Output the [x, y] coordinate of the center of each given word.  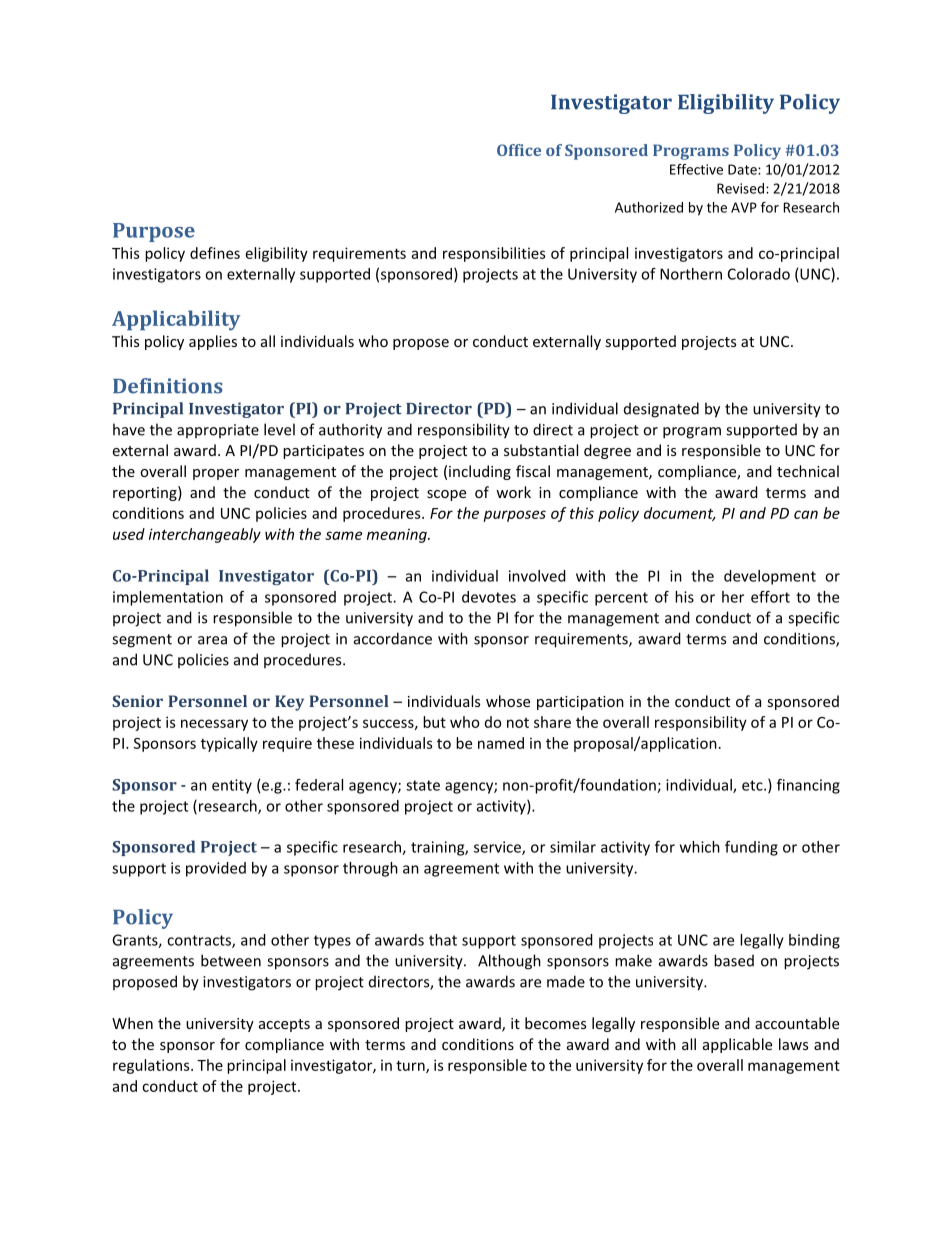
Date [743, 169]
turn [411, 1066]
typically [229, 744]
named [501, 743]
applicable [737, 1045]
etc [753, 785]
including [480, 472]
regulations [152, 1066]
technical [808, 471]
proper [216, 474]
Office [519, 150]
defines [215, 253]
